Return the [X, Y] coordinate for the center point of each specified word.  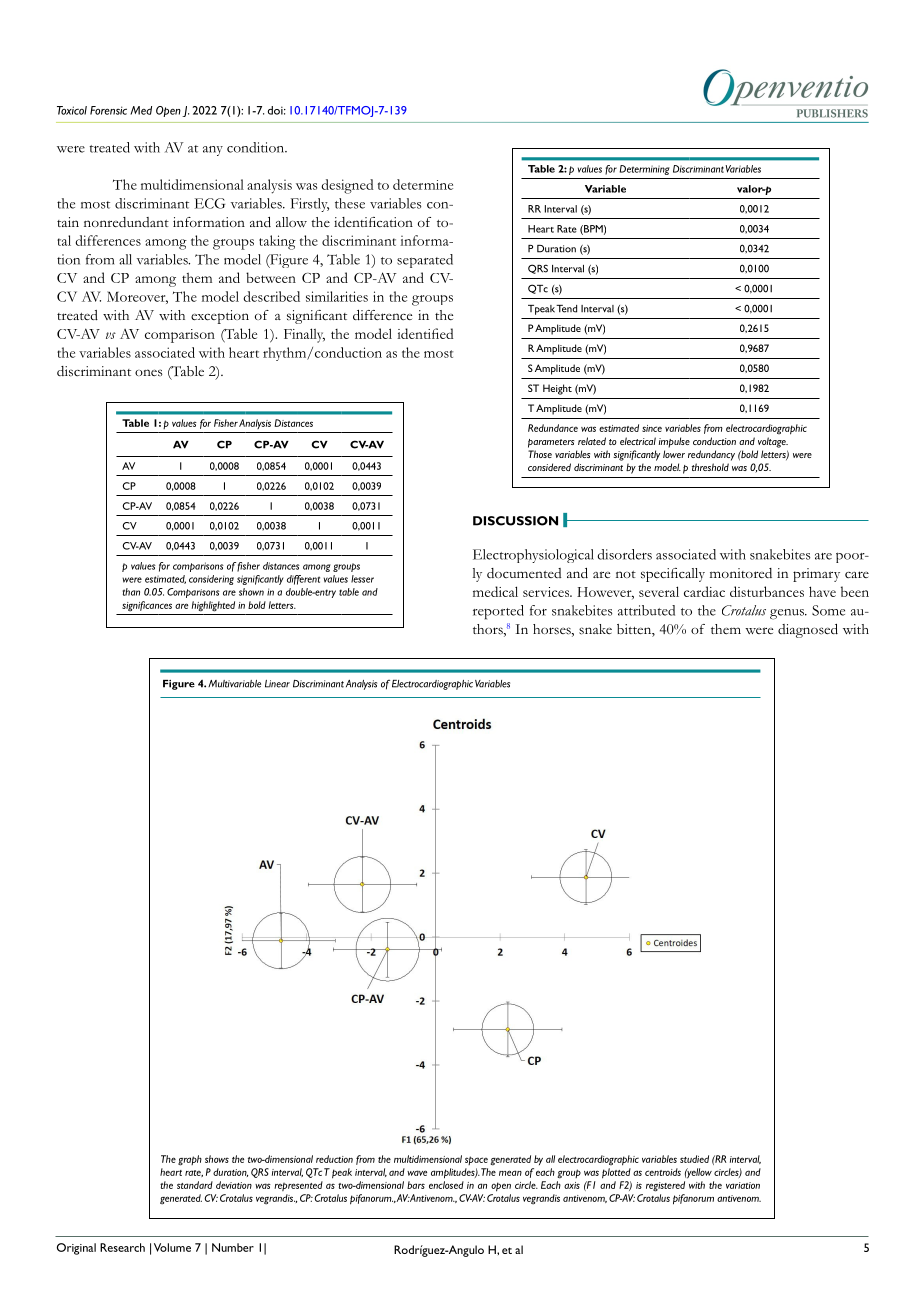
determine [423, 184]
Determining [645, 170]
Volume [172, 1247]
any [213, 151]
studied [694, 1159]
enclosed [446, 1185]
